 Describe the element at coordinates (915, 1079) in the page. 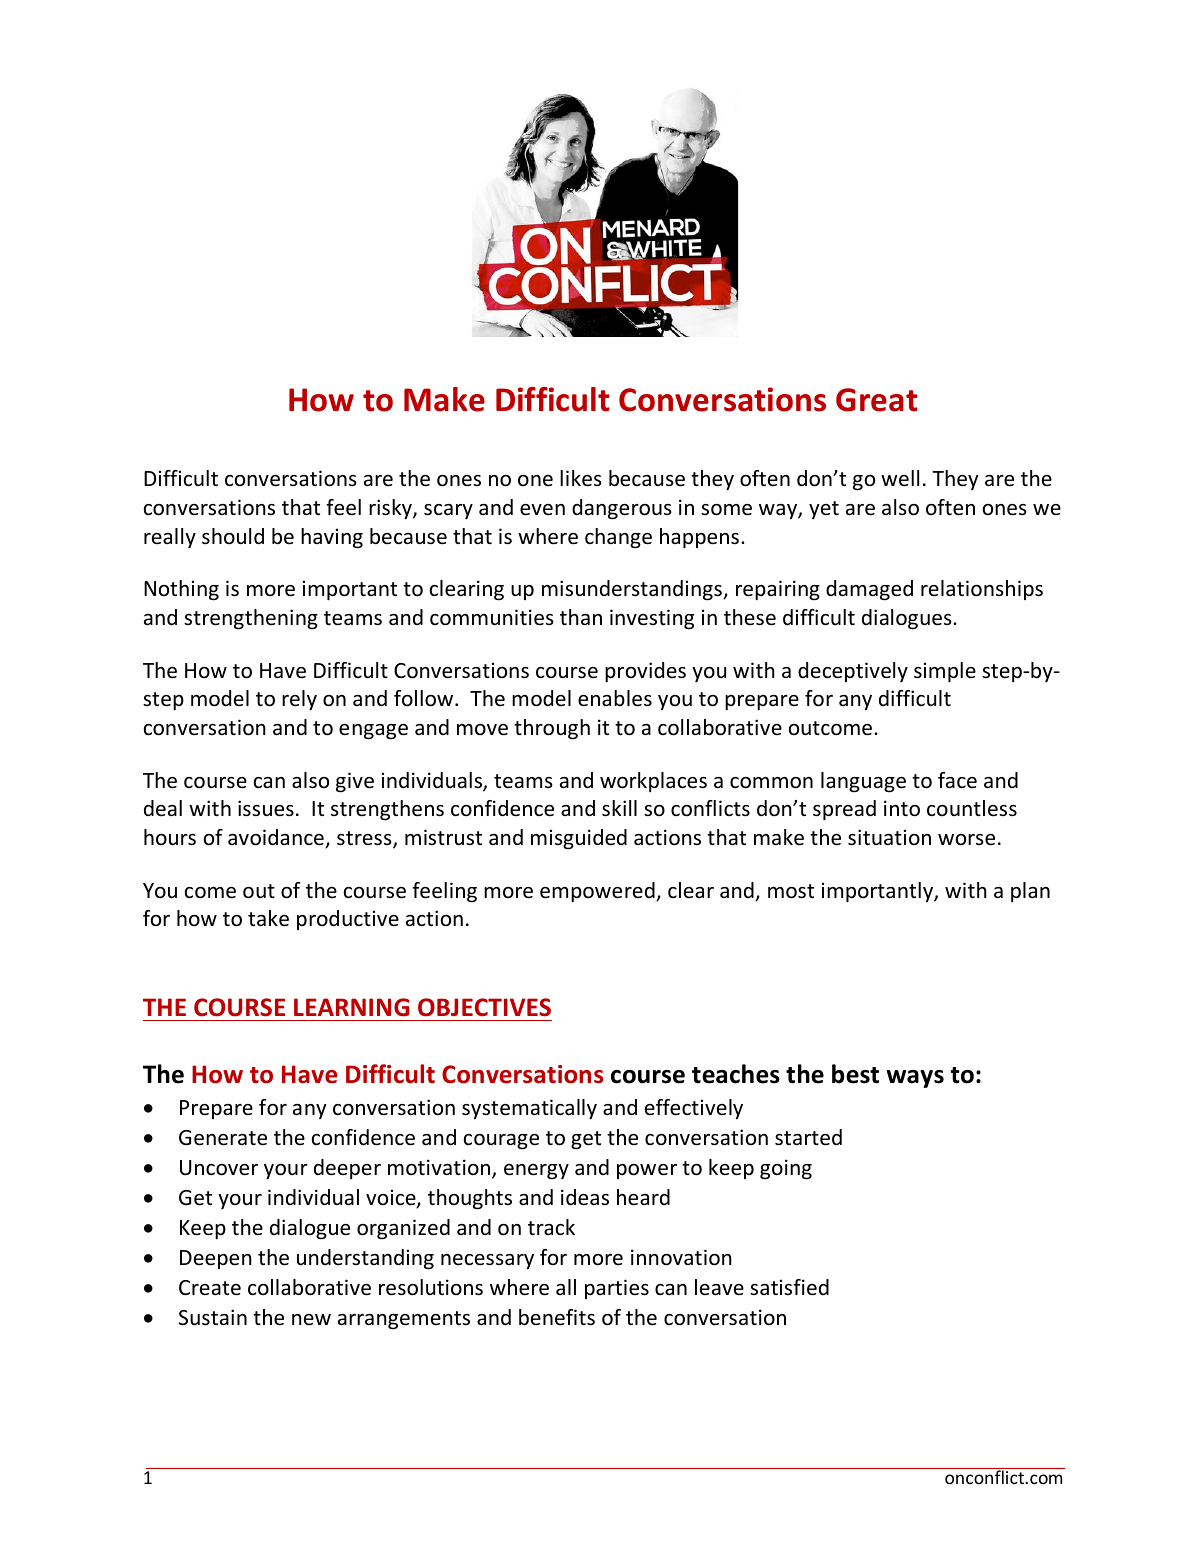

I see `ways` at that location.
